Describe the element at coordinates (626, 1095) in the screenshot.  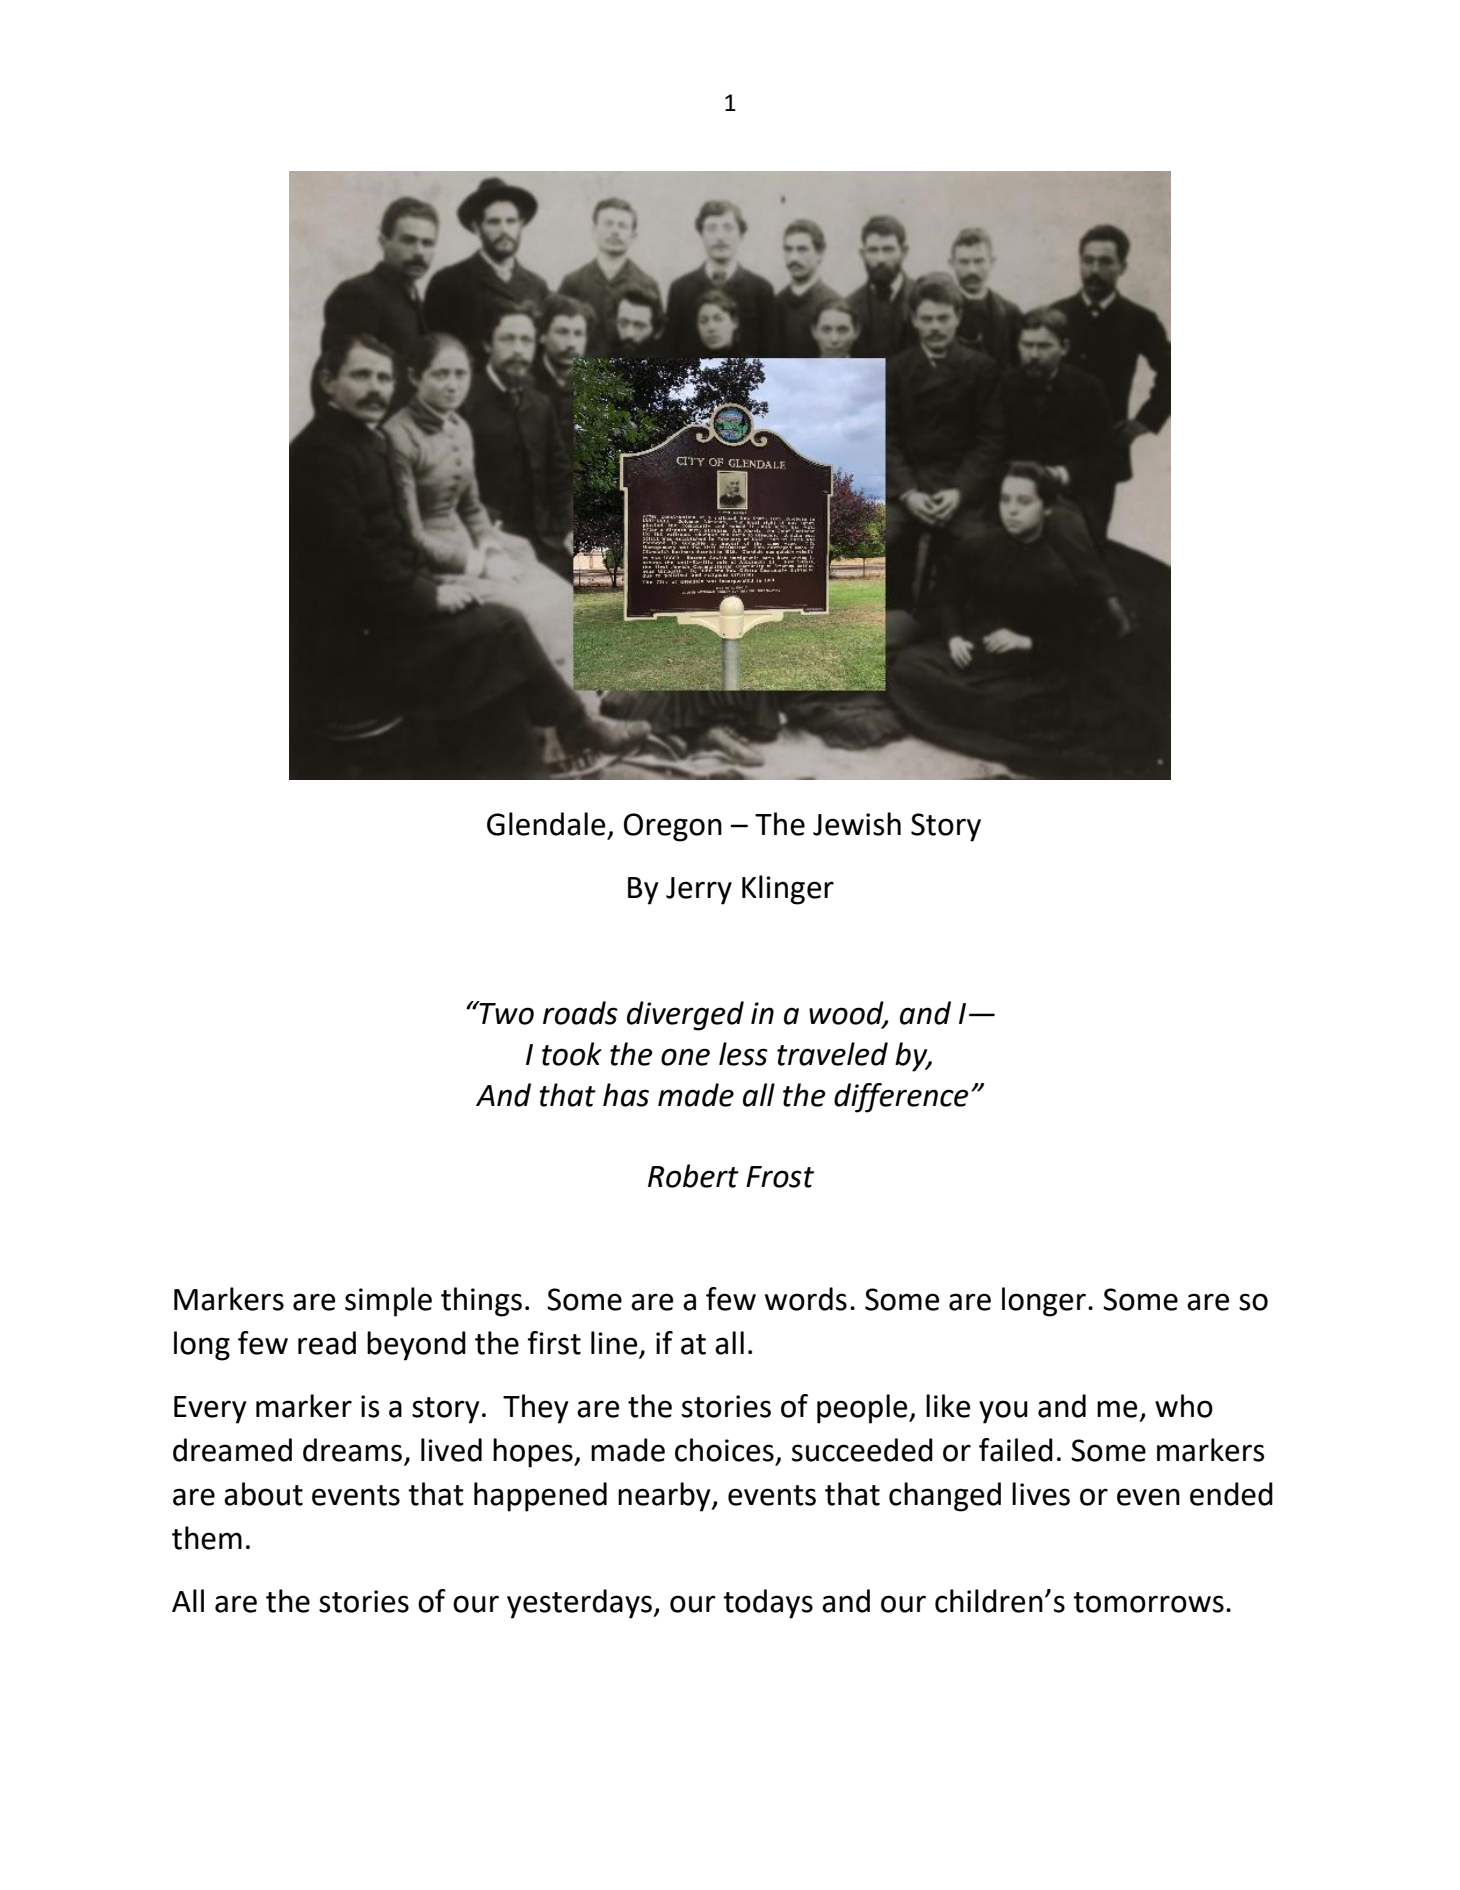
I see `has` at that location.
